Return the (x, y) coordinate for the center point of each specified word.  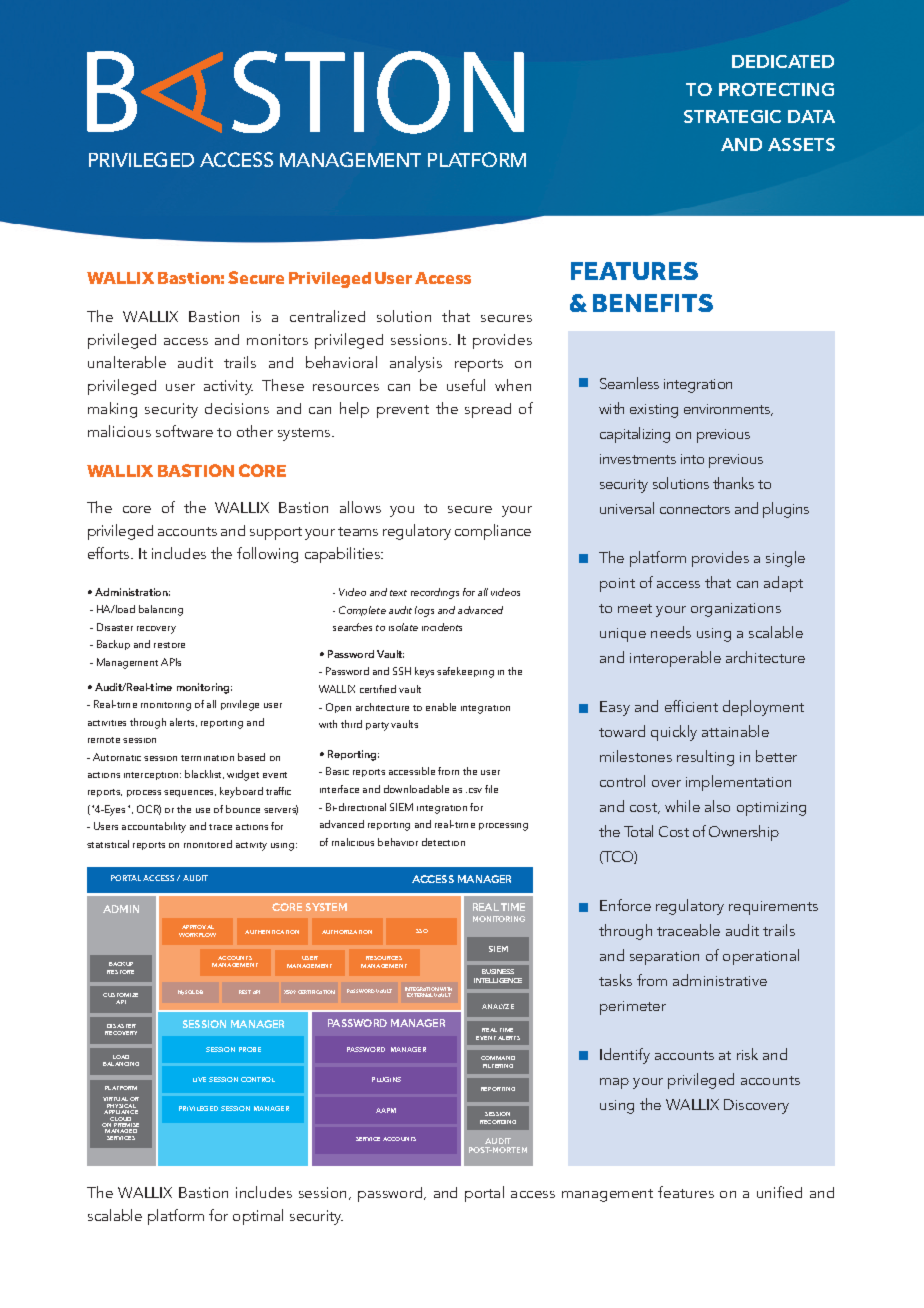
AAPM (386, 1110)
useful (466, 385)
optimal (258, 1217)
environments (728, 410)
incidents (442, 627)
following (267, 555)
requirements (773, 908)
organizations (736, 610)
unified (779, 1192)
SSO (422, 931)
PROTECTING (776, 89)
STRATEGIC (732, 116)
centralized (327, 316)
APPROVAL (198, 927)
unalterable (127, 362)
